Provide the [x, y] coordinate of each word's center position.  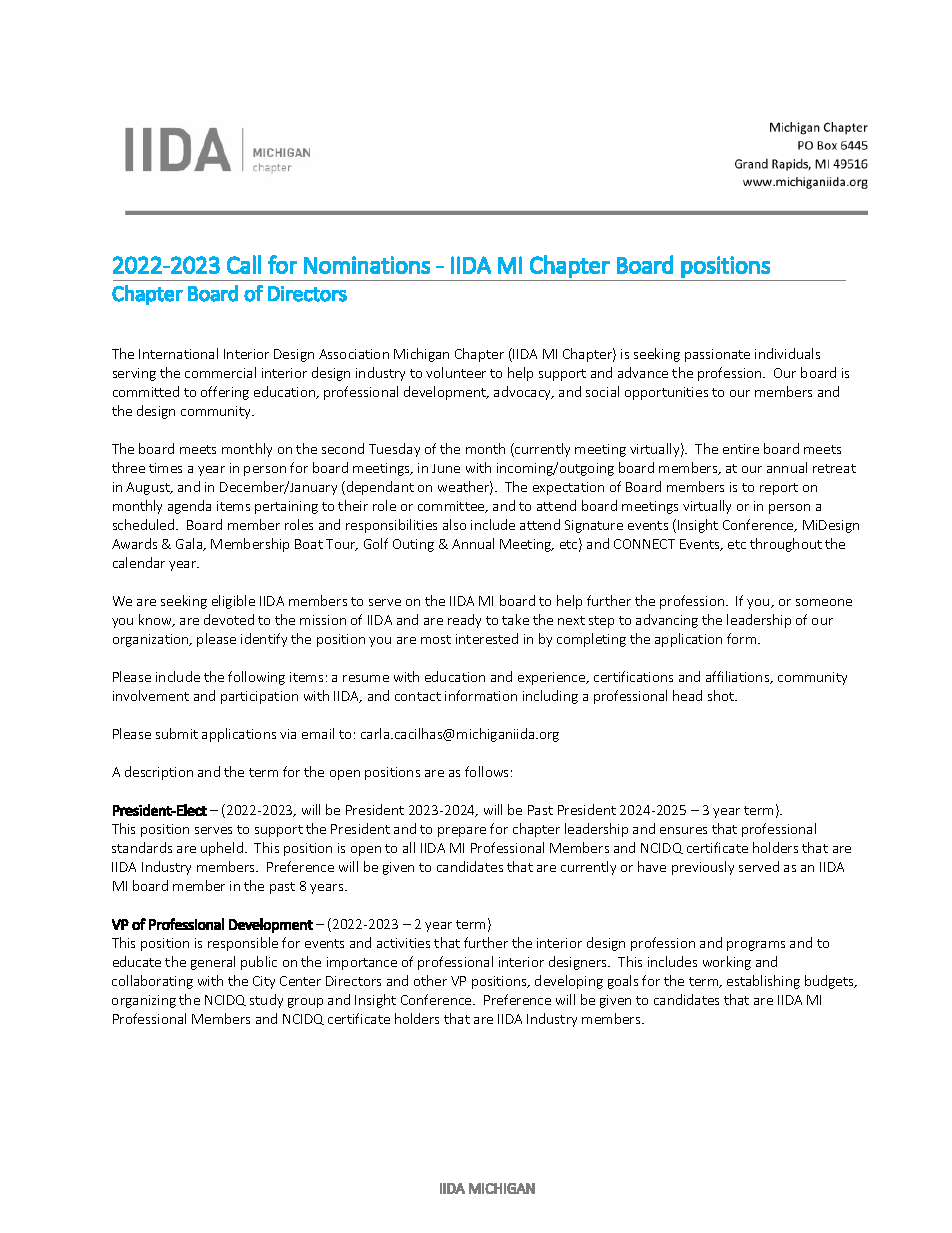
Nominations [367, 265]
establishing [763, 982]
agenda [189, 507]
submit [177, 733]
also [454, 524]
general [213, 963]
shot [722, 695]
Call [244, 264]
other [430, 980]
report [779, 489]
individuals [787, 353]
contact [418, 696]
